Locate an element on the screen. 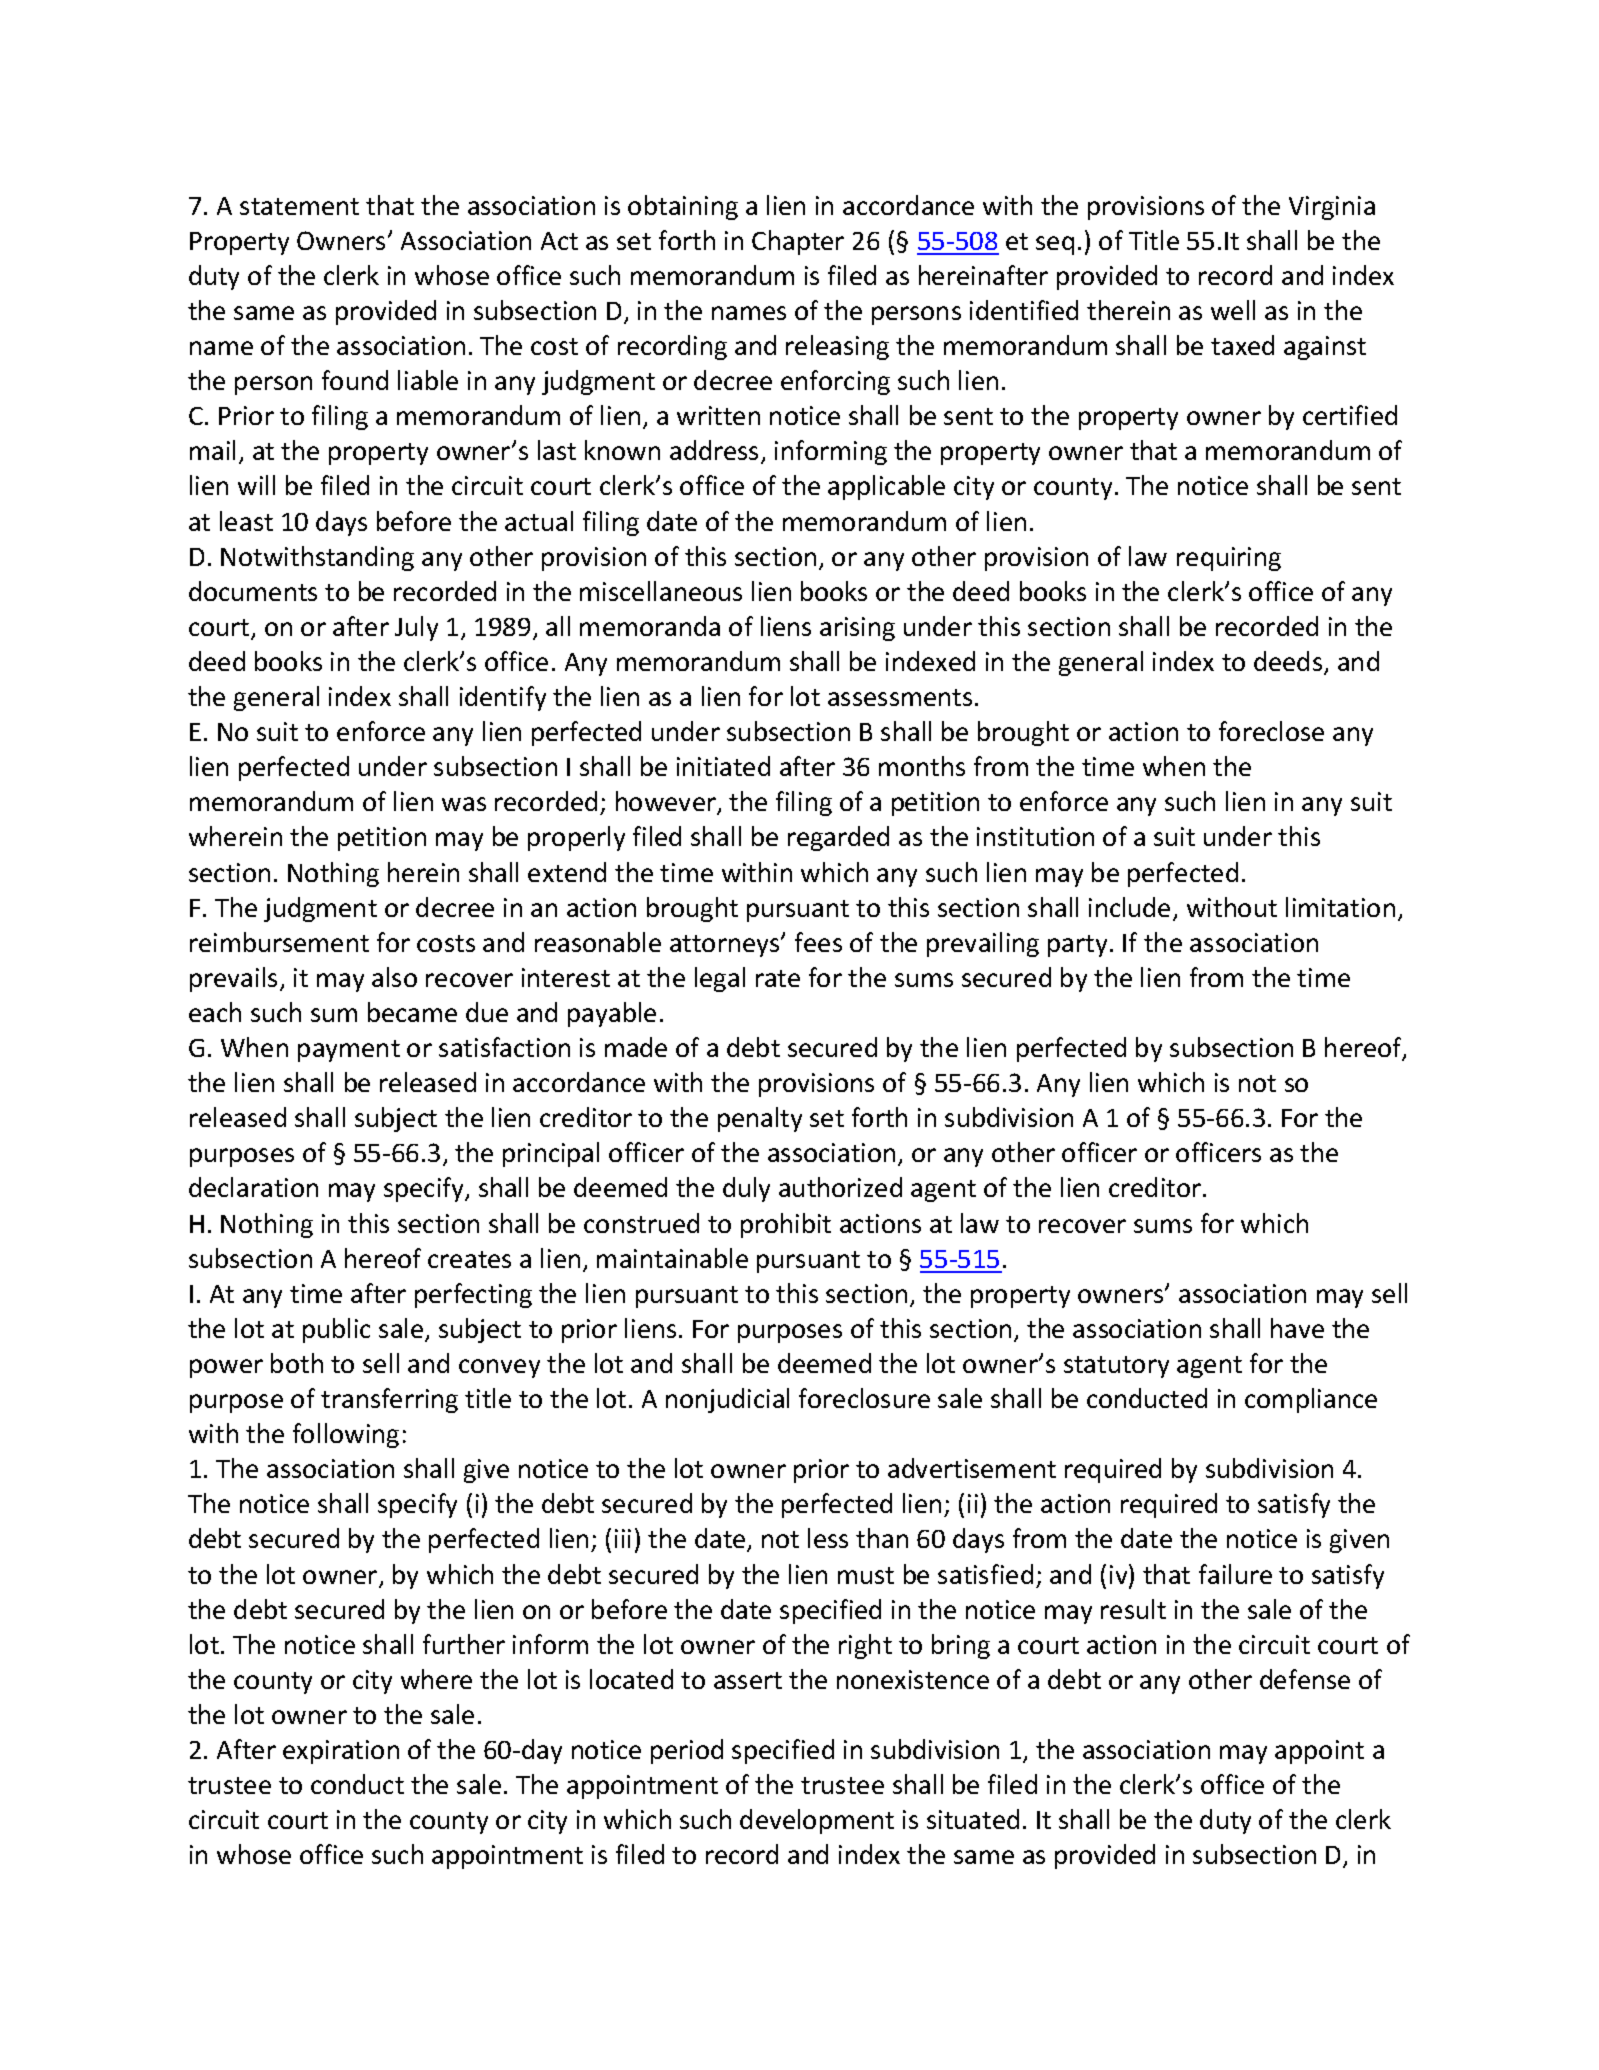 The image size is (1599, 2070). statement is located at coordinates (299, 206).
